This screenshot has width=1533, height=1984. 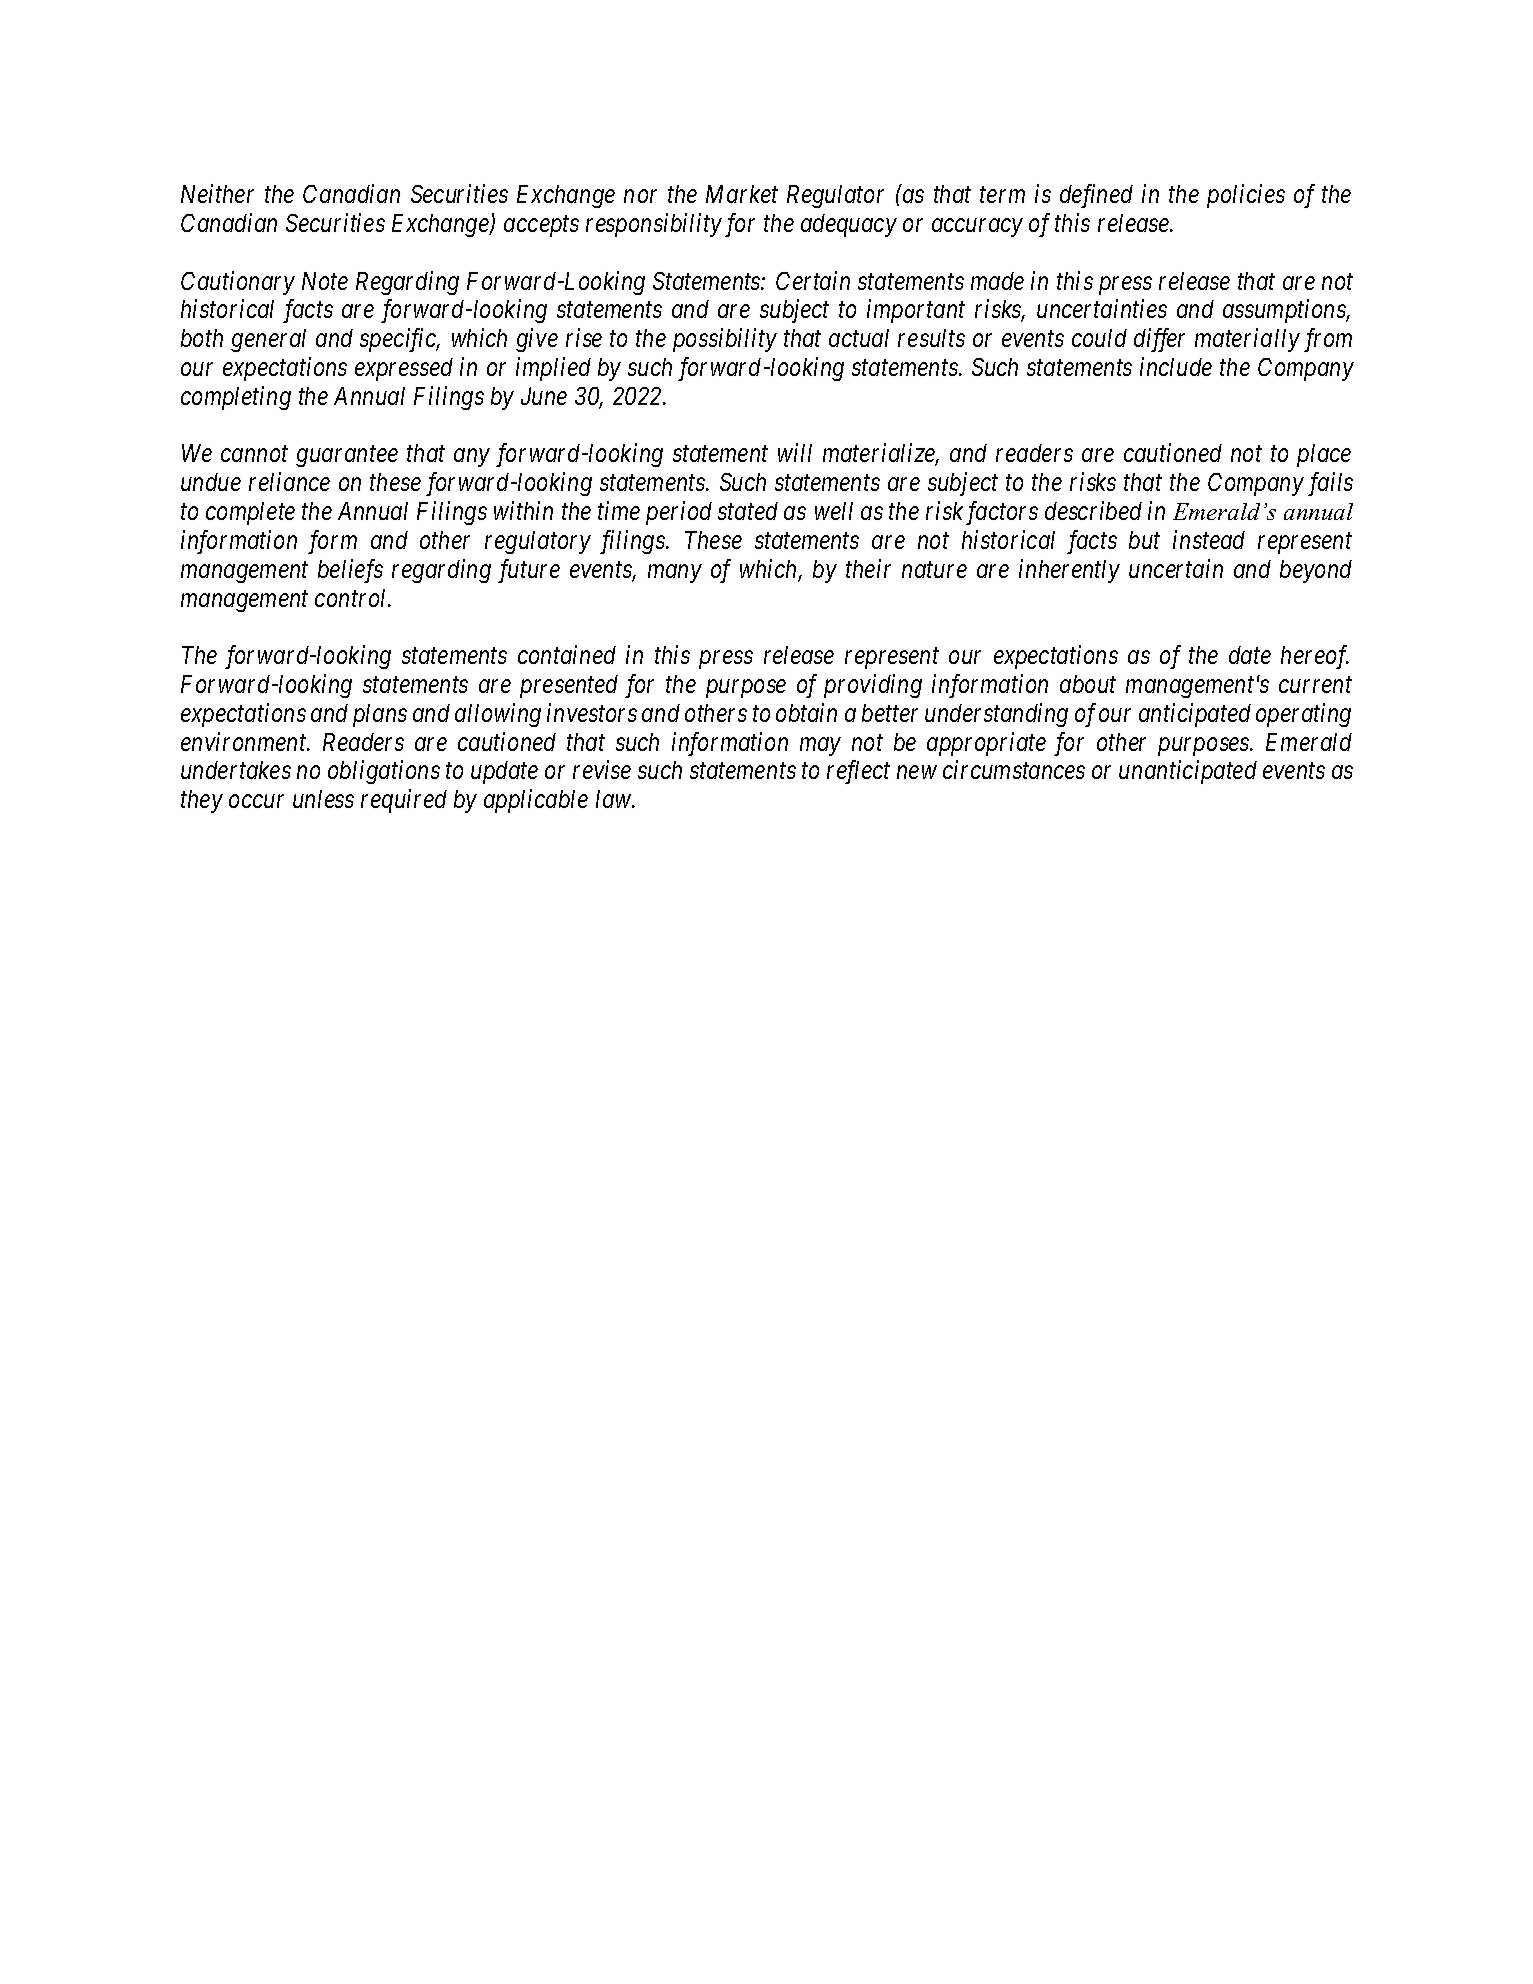 I want to click on policies, so click(x=1246, y=196).
